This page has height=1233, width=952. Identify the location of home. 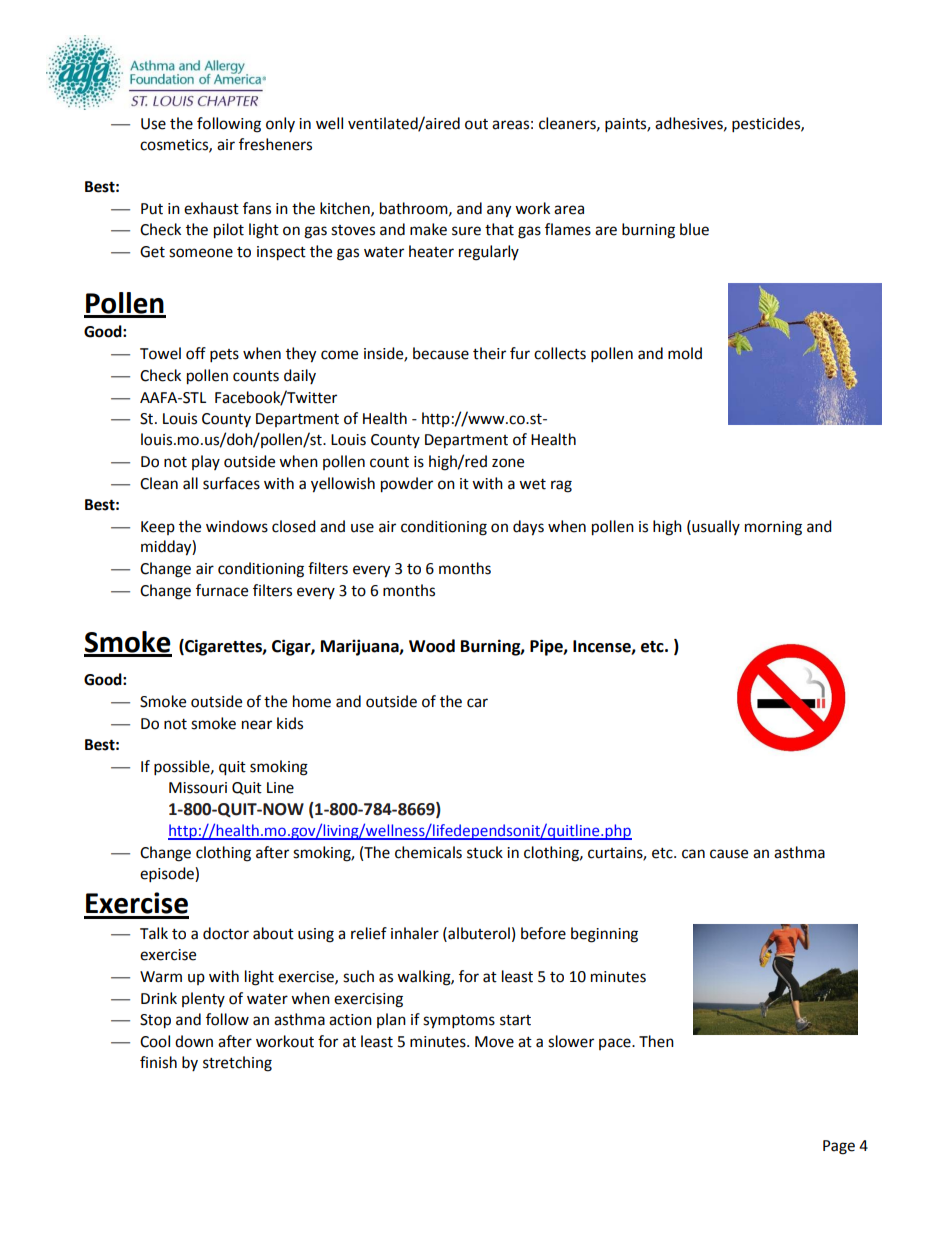
(312, 701).
